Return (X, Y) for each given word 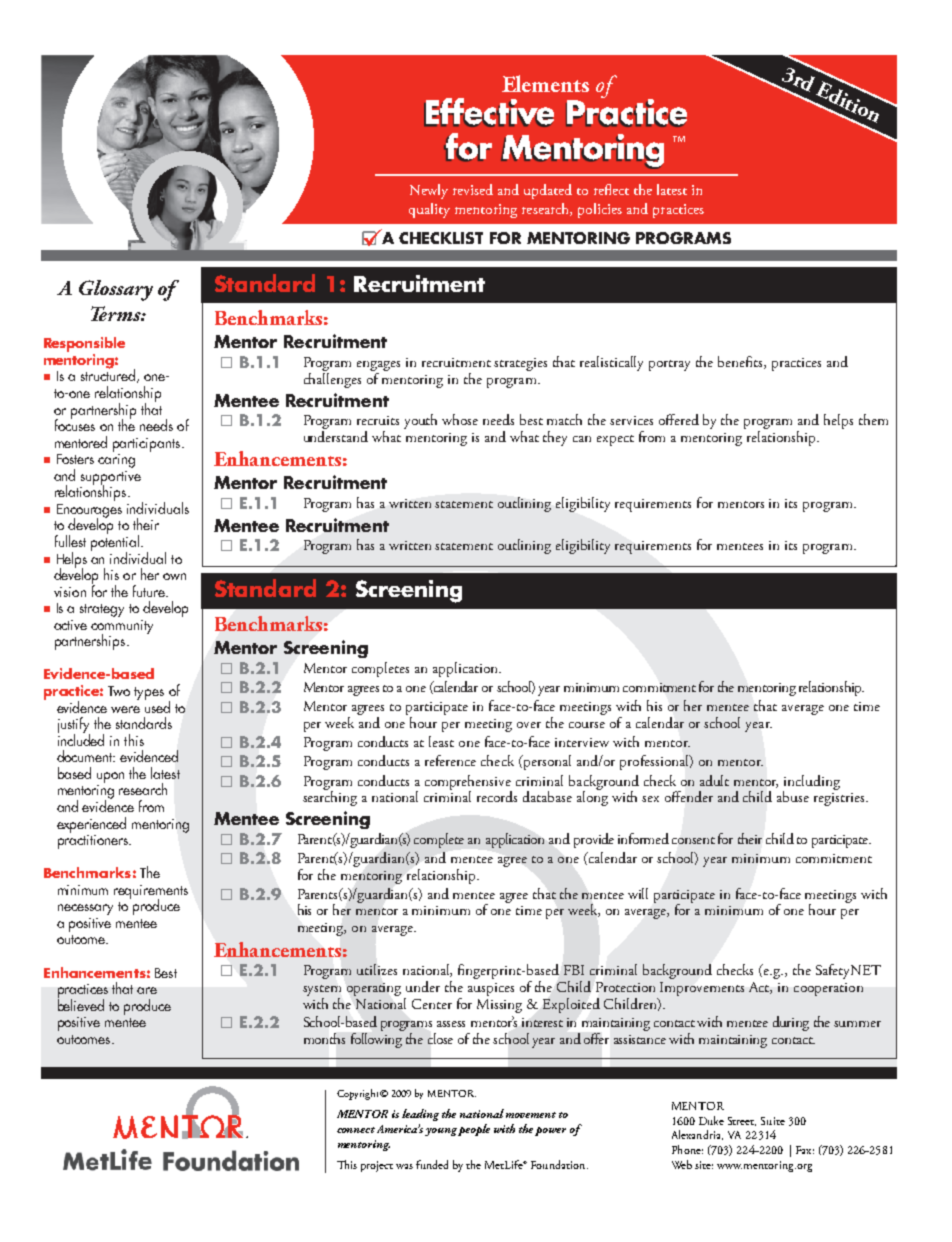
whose (460, 419)
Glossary (116, 290)
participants (148, 445)
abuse (793, 796)
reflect (611, 189)
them (873, 419)
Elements (545, 83)
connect (356, 1130)
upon (110, 777)
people (474, 1130)
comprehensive (468, 783)
